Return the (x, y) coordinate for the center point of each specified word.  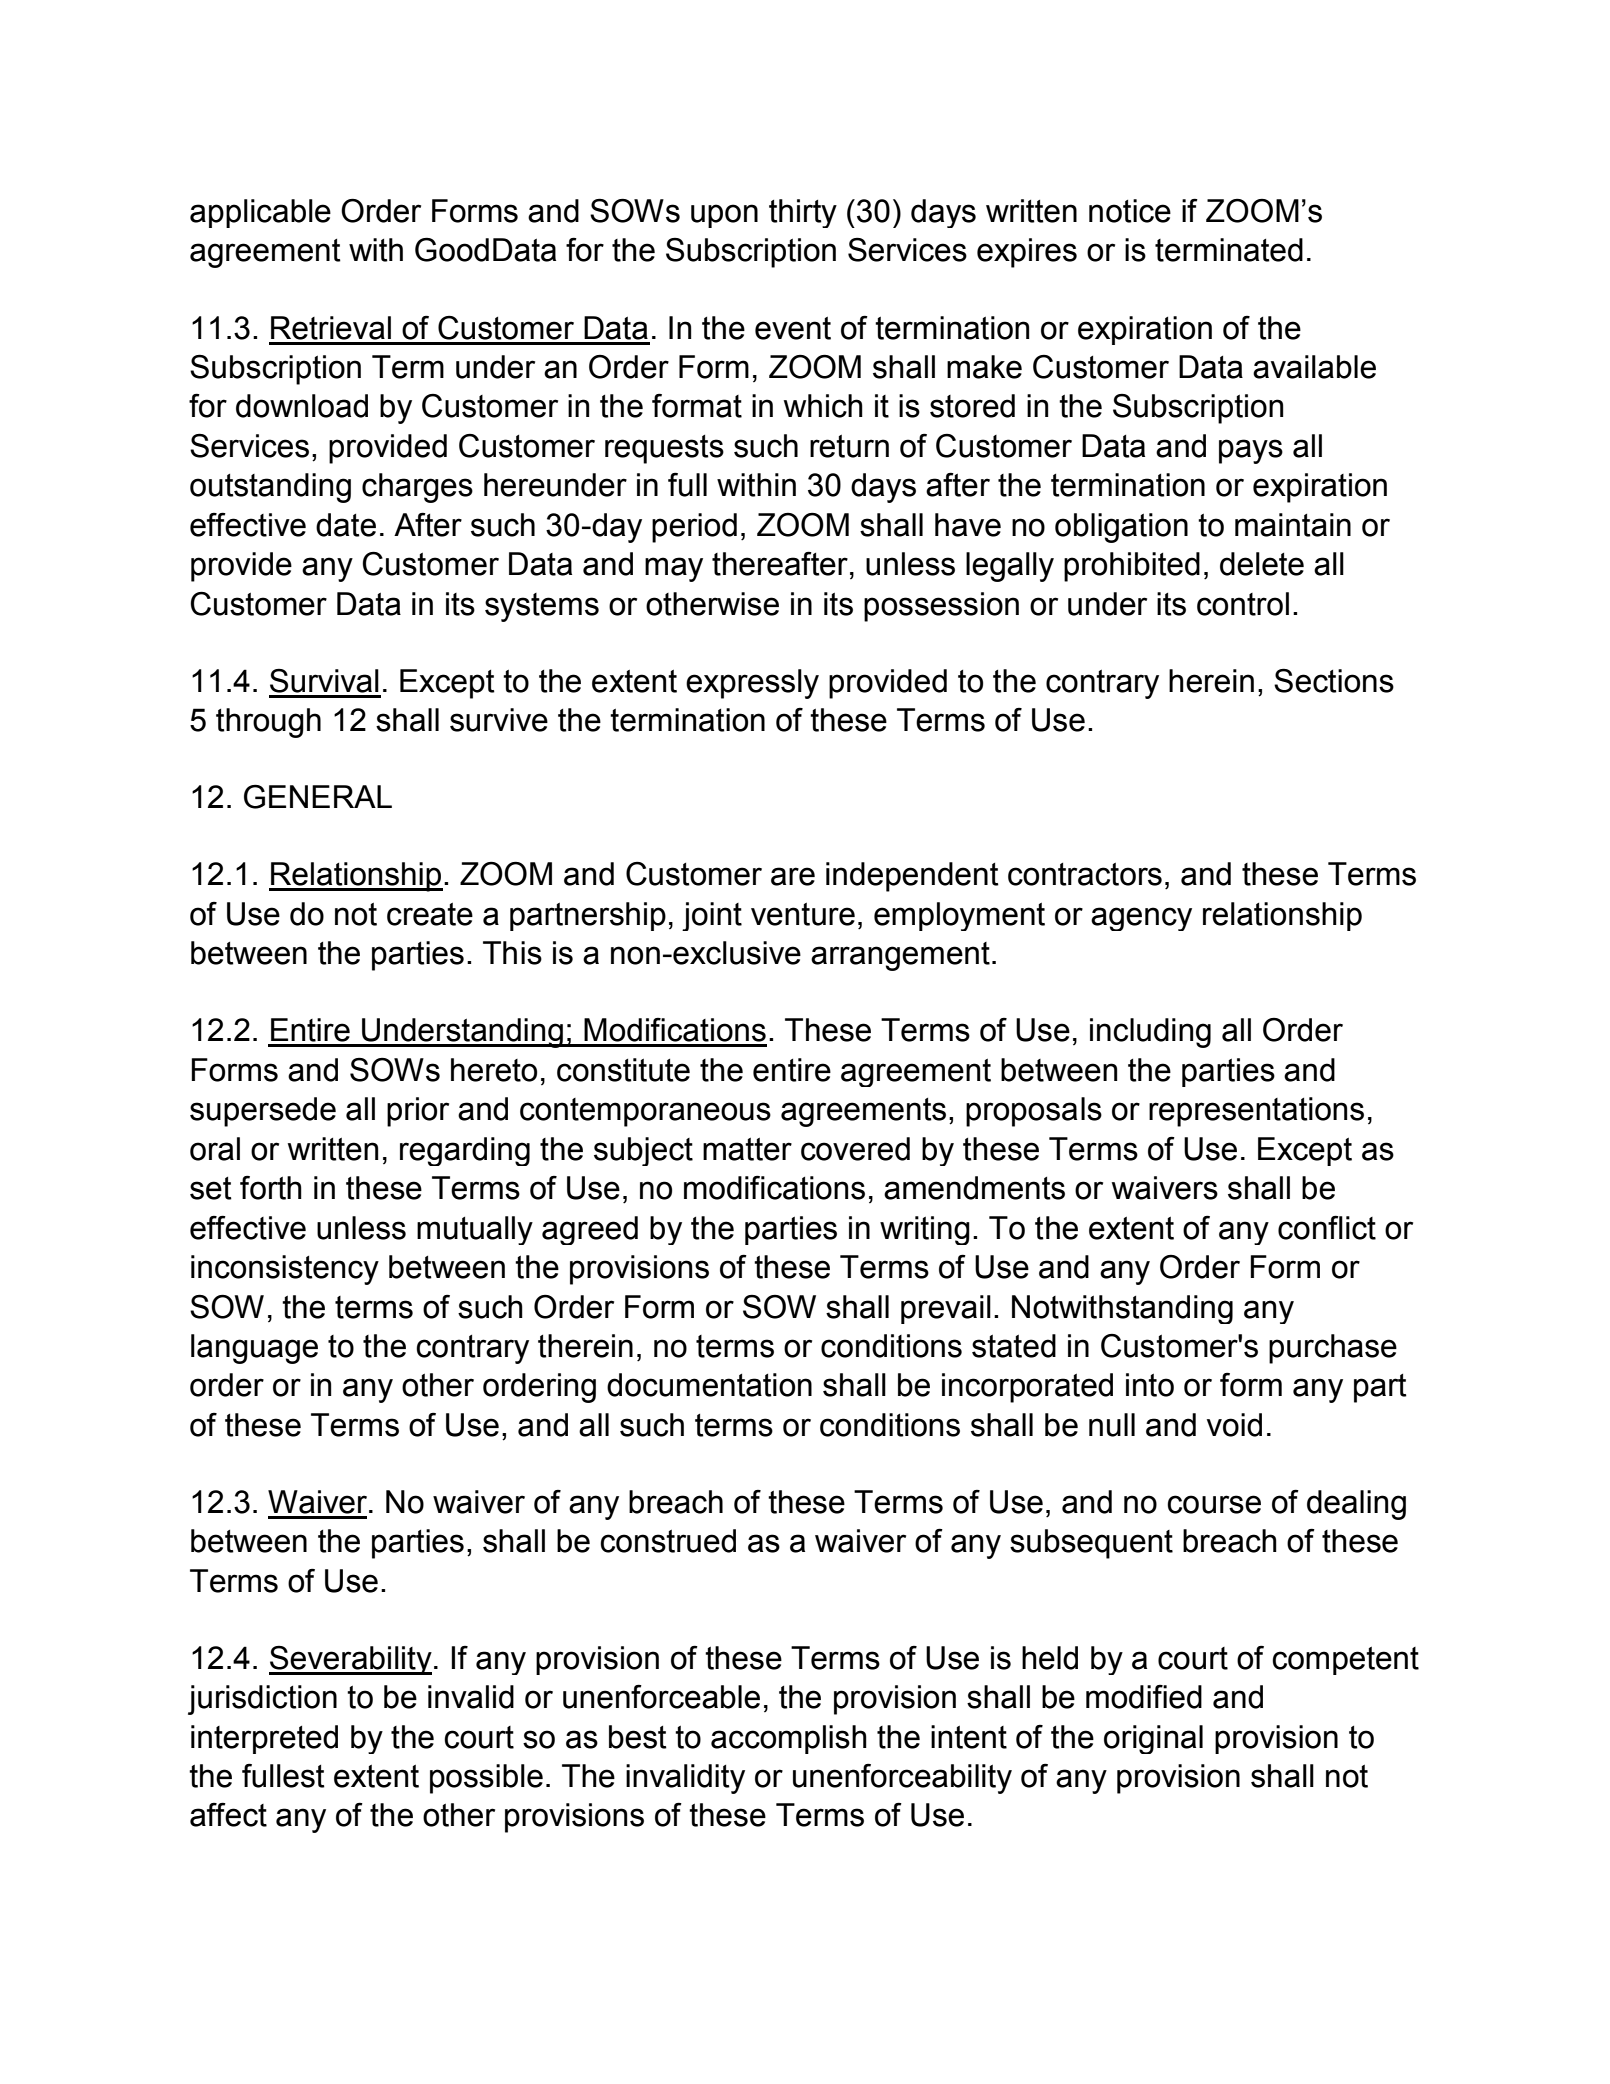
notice (1130, 211)
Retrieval (331, 328)
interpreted (264, 1739)
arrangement (900, 956)
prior (418, 1112)
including (1150, 1033)
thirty (803, 213)
